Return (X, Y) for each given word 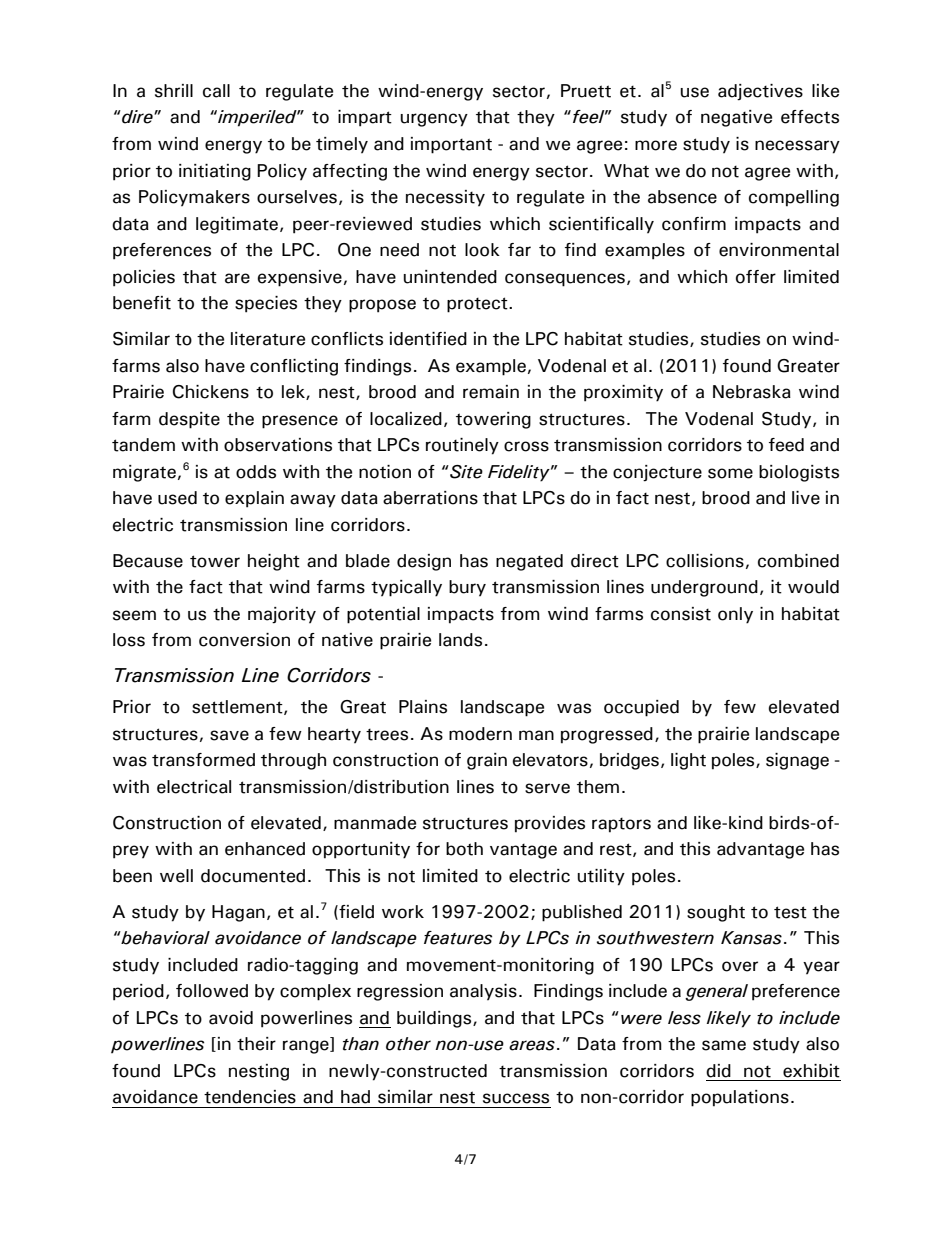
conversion (244, 640)
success (516, 1098)
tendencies (250, 1097)
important (451, 145)
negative (736, 118)
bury (467, 588)
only (735, 615)
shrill (174, 91)
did (718, 1071)
